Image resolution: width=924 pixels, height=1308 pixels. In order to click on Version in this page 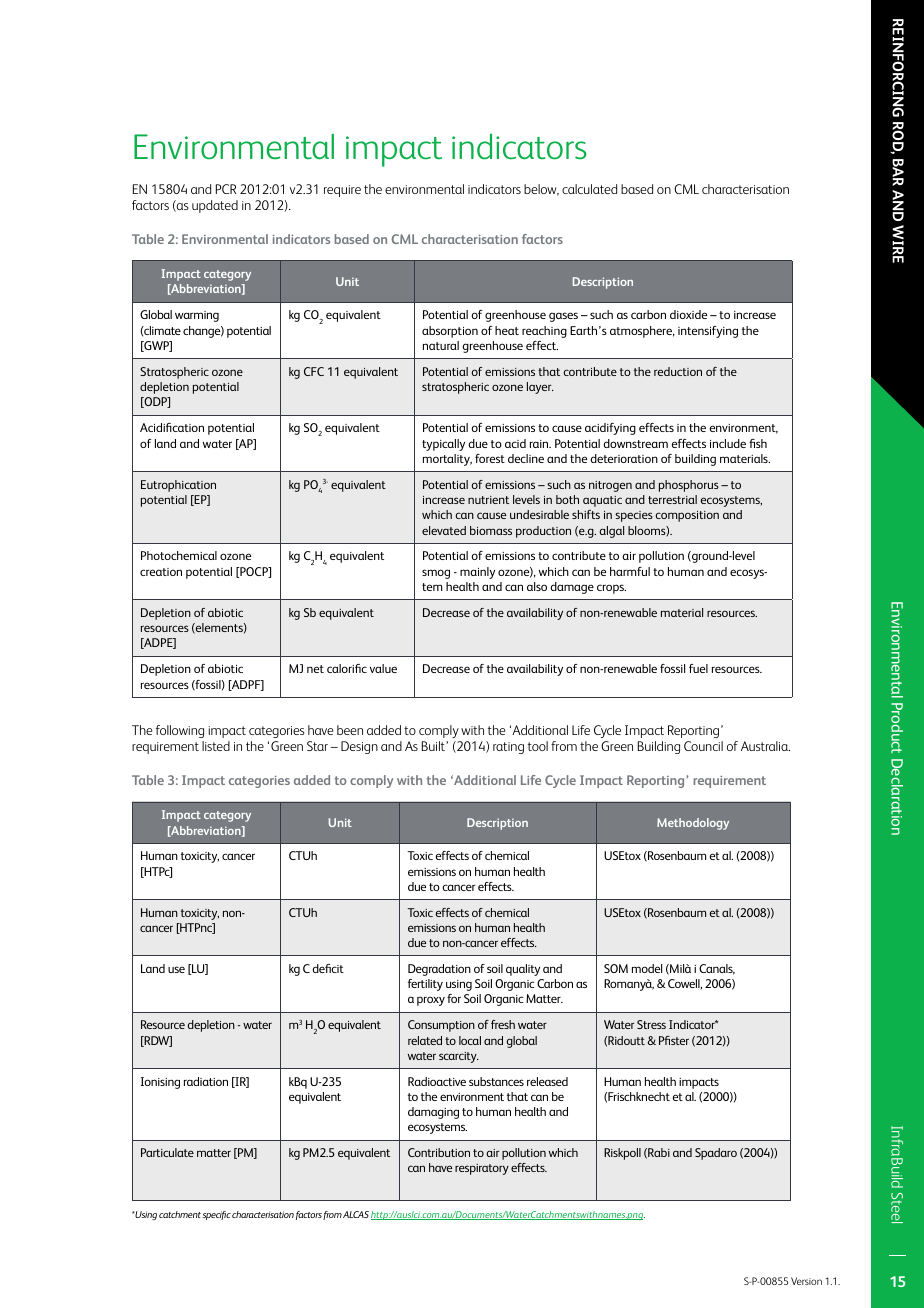, I will do `click(806, 1281)`.
